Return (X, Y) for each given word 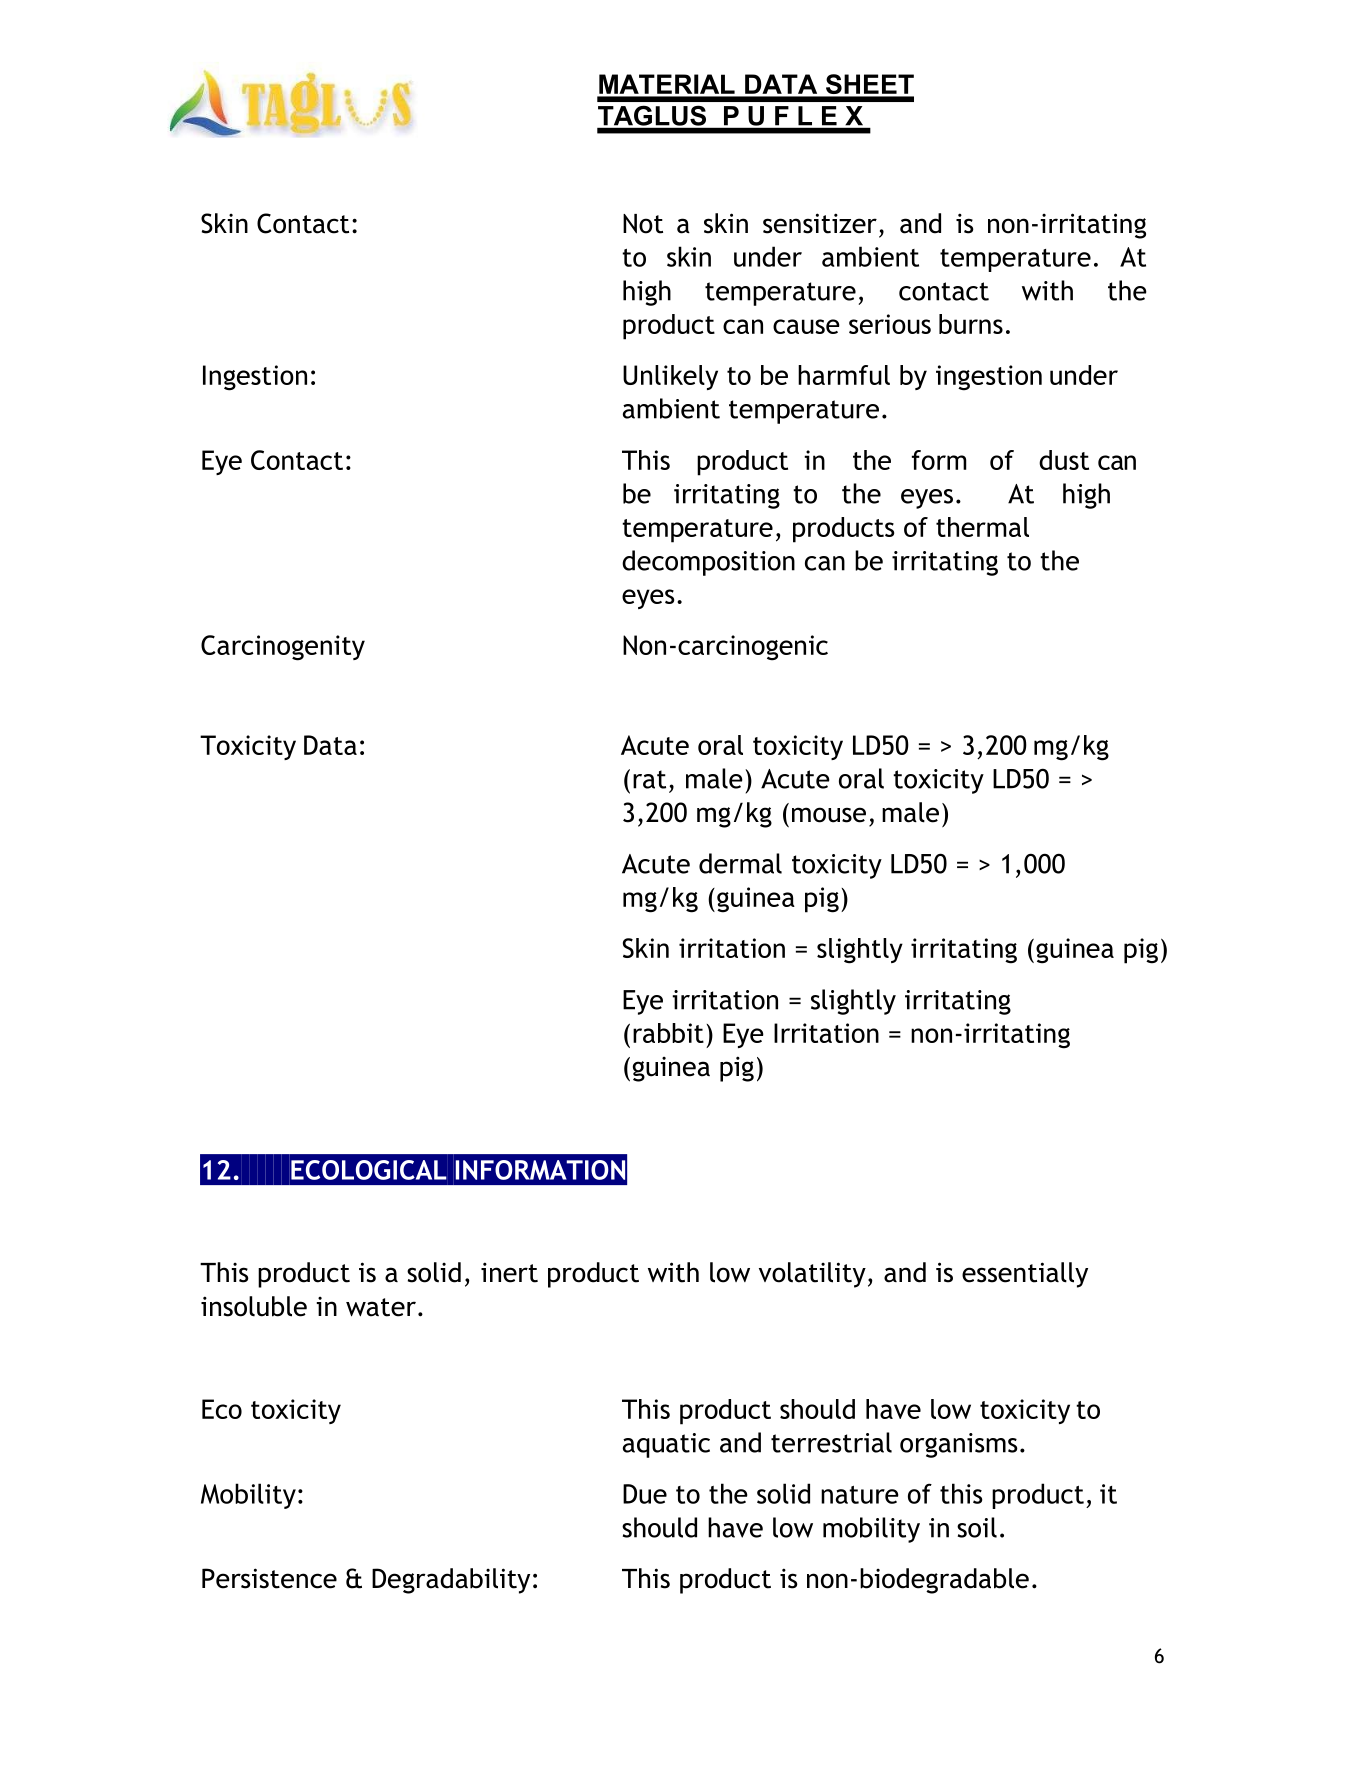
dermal (740, 863)
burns (971, 324)
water (381, 1307)
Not (643, 224)
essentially (1025, 1275)
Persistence (269, 1578)
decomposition (708, 563)
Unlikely (670, 377)
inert (509, 1272)
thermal (982, 527)
